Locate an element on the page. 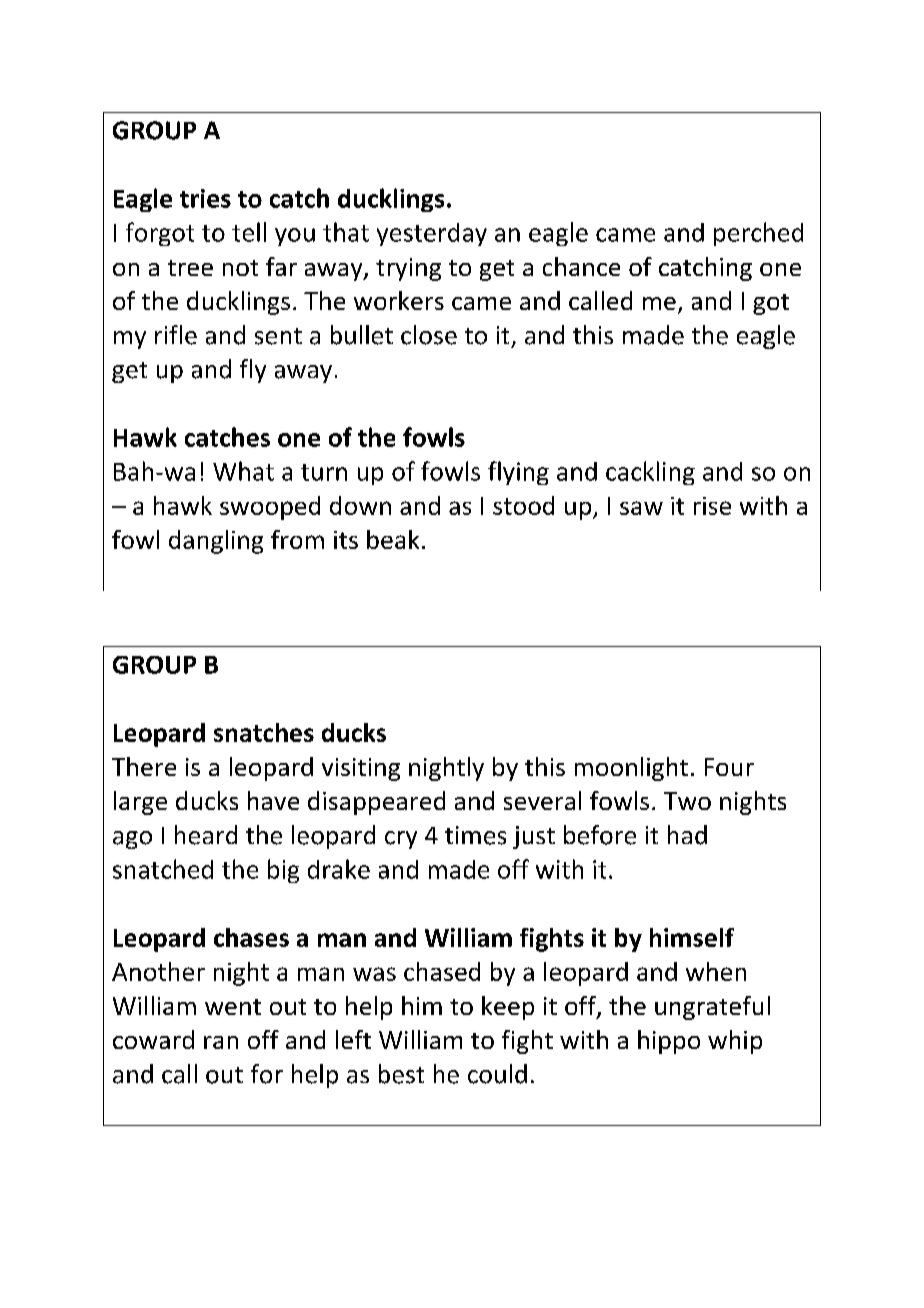 Image resolution: width=924 pixels, height=1308 pixels. perched is located at coordinates (758, 234).
